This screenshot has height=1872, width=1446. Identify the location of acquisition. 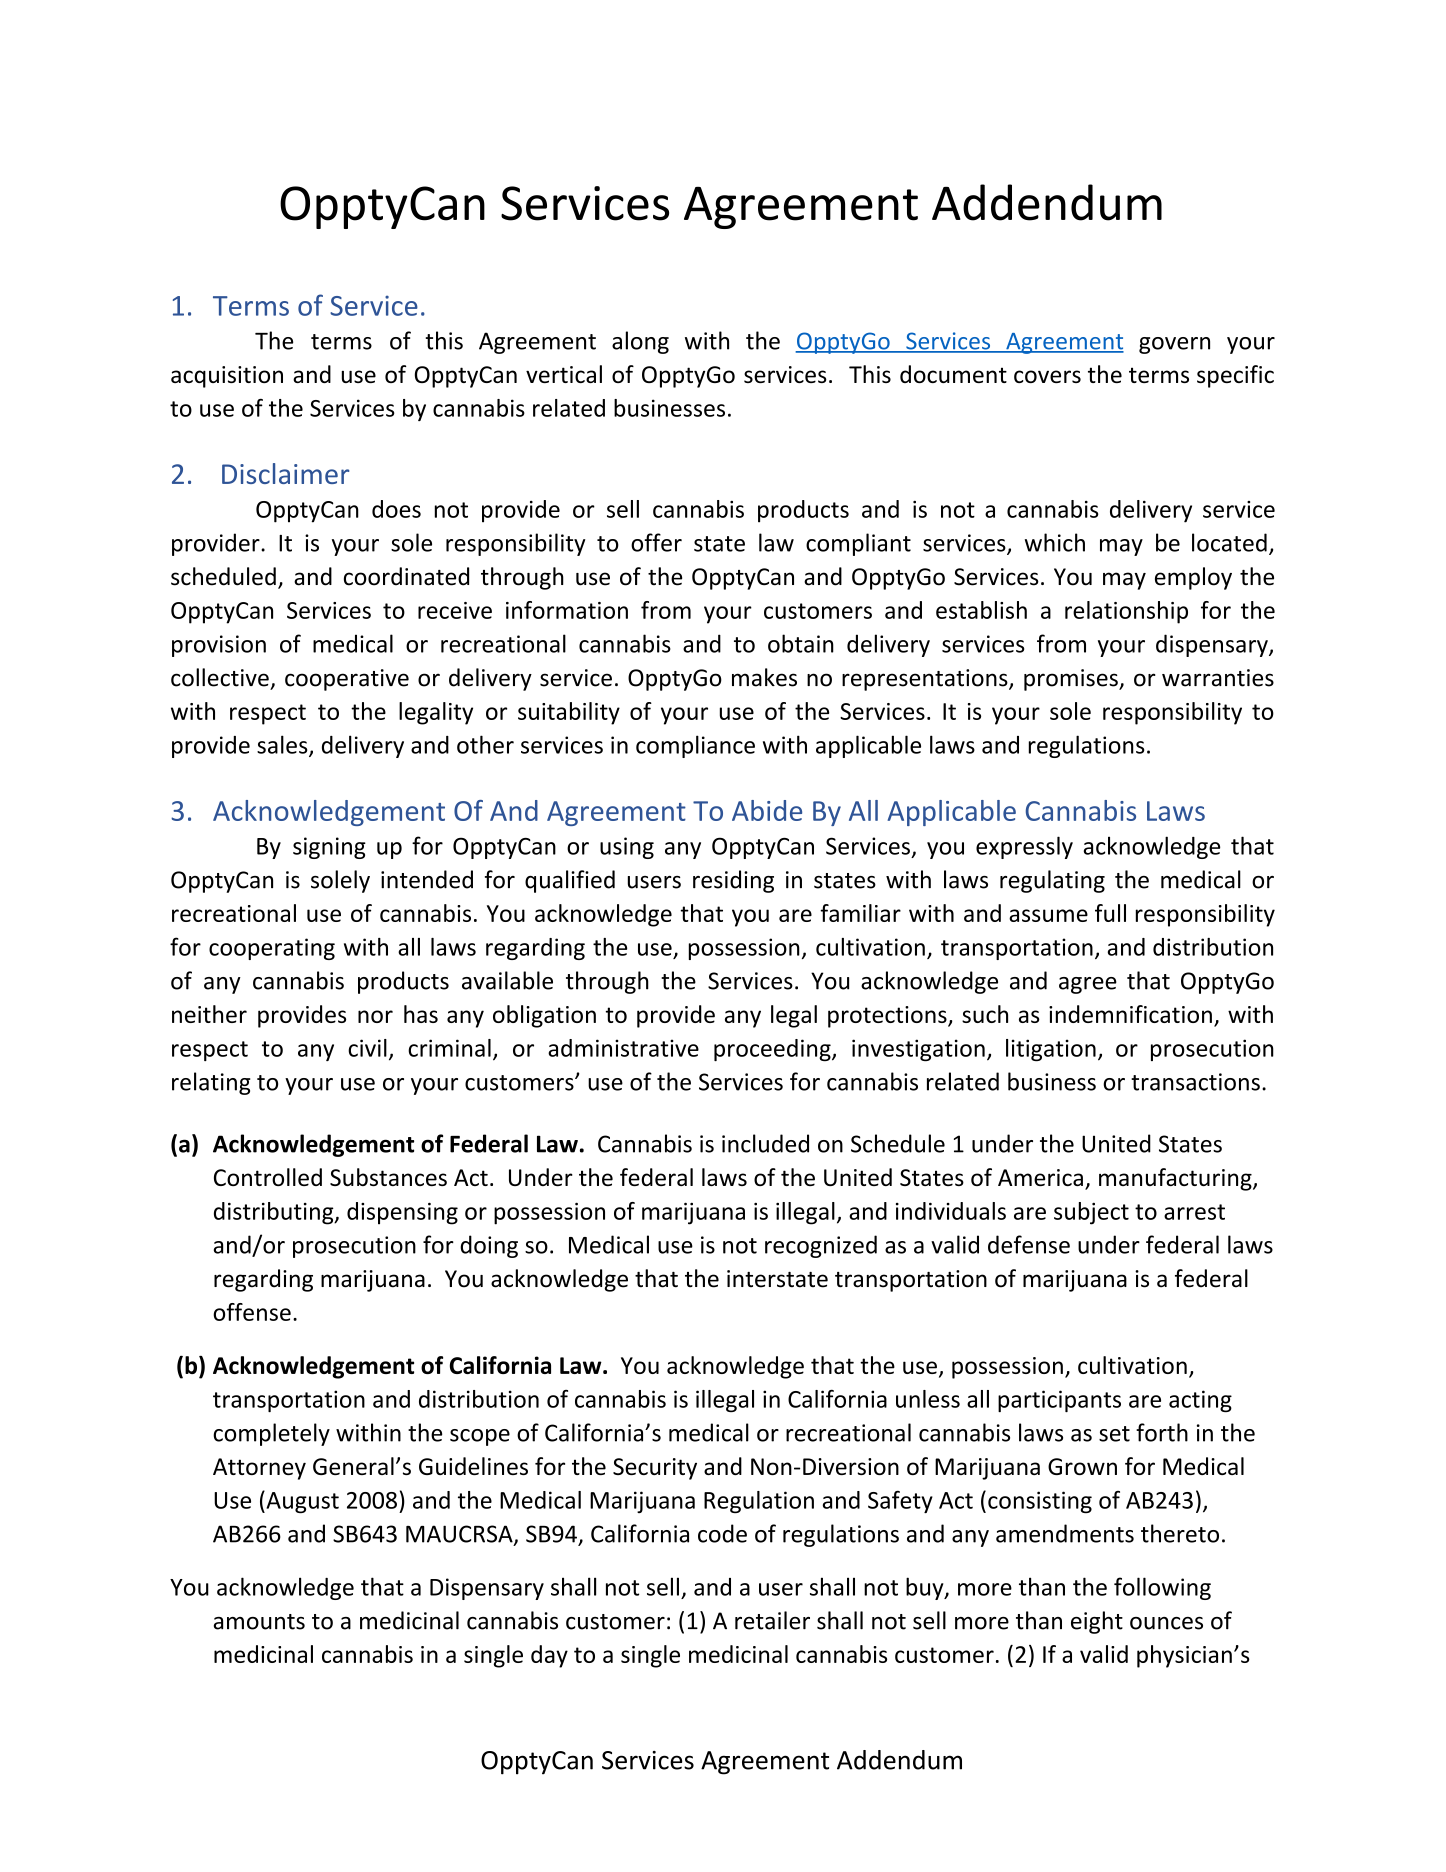
(227, 377).
